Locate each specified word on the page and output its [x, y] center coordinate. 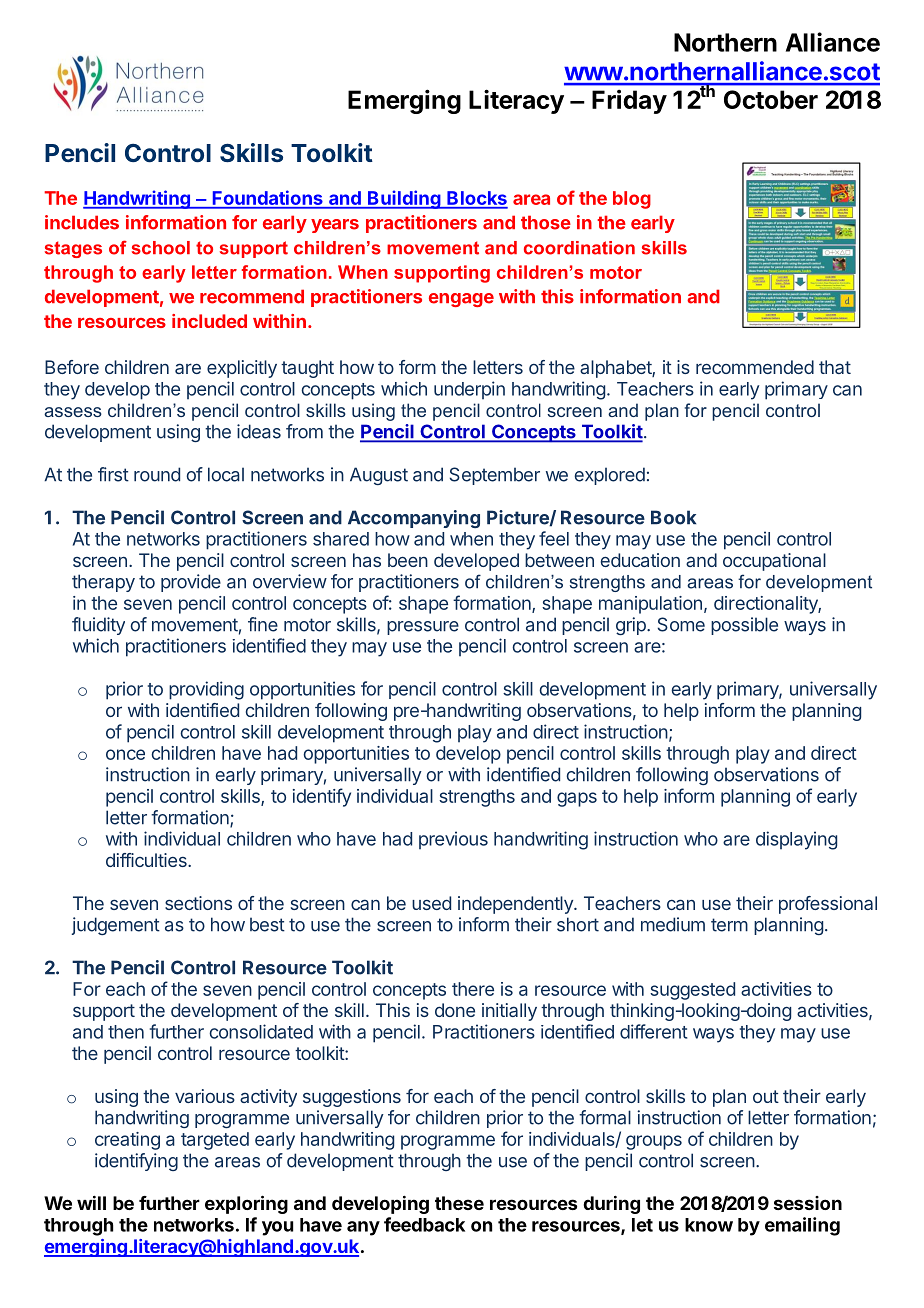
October [771, 99]
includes [82, 222]
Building [404, 199]
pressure [423, 628]
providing [206, 690]
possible [744, 626]
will [91, 1202]
